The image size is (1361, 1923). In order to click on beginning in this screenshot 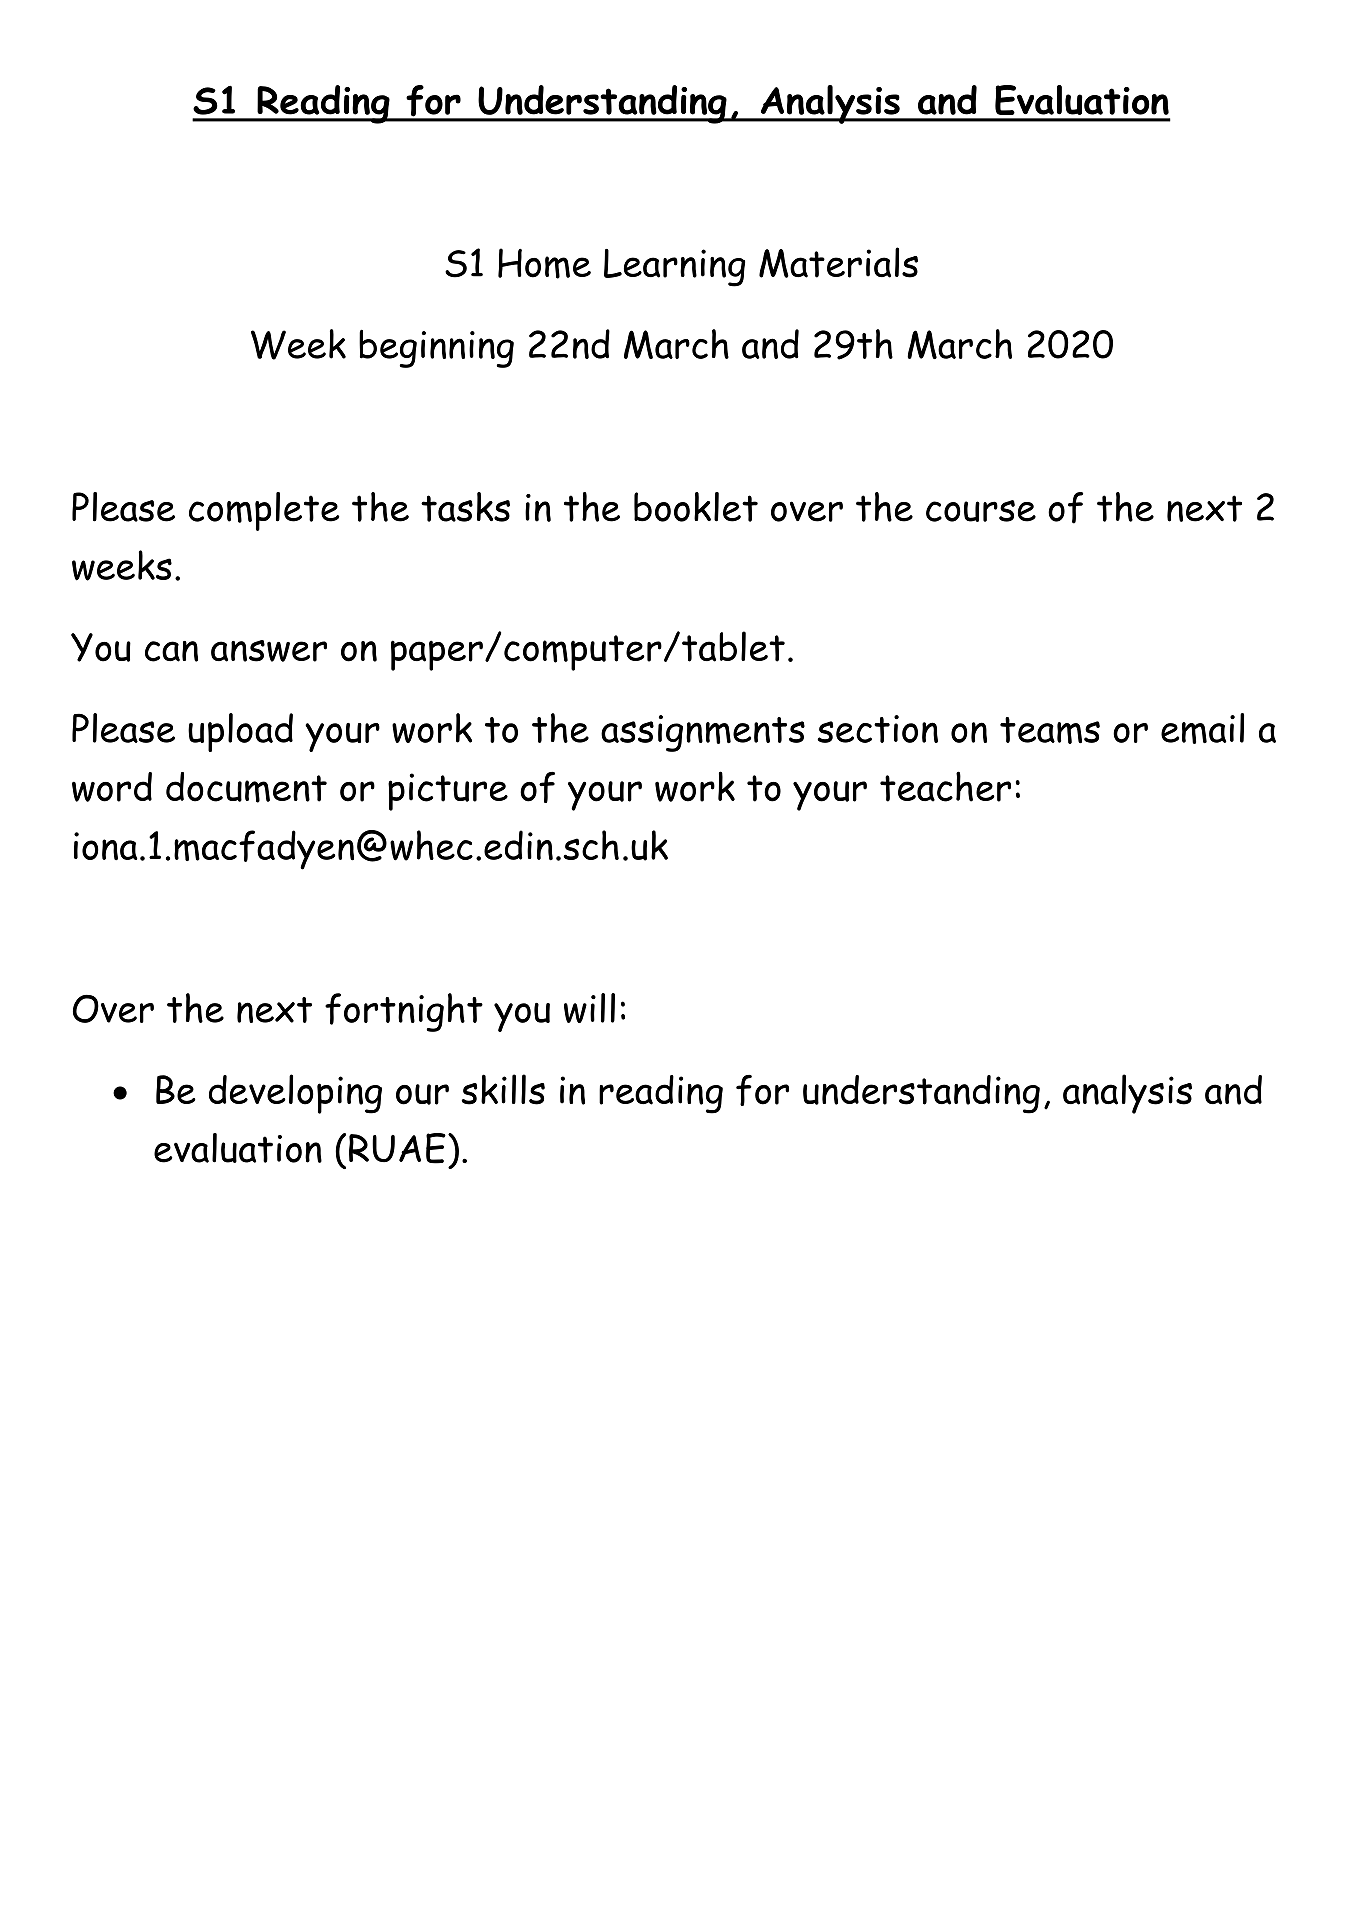, I will do `click(436, 348)`.
